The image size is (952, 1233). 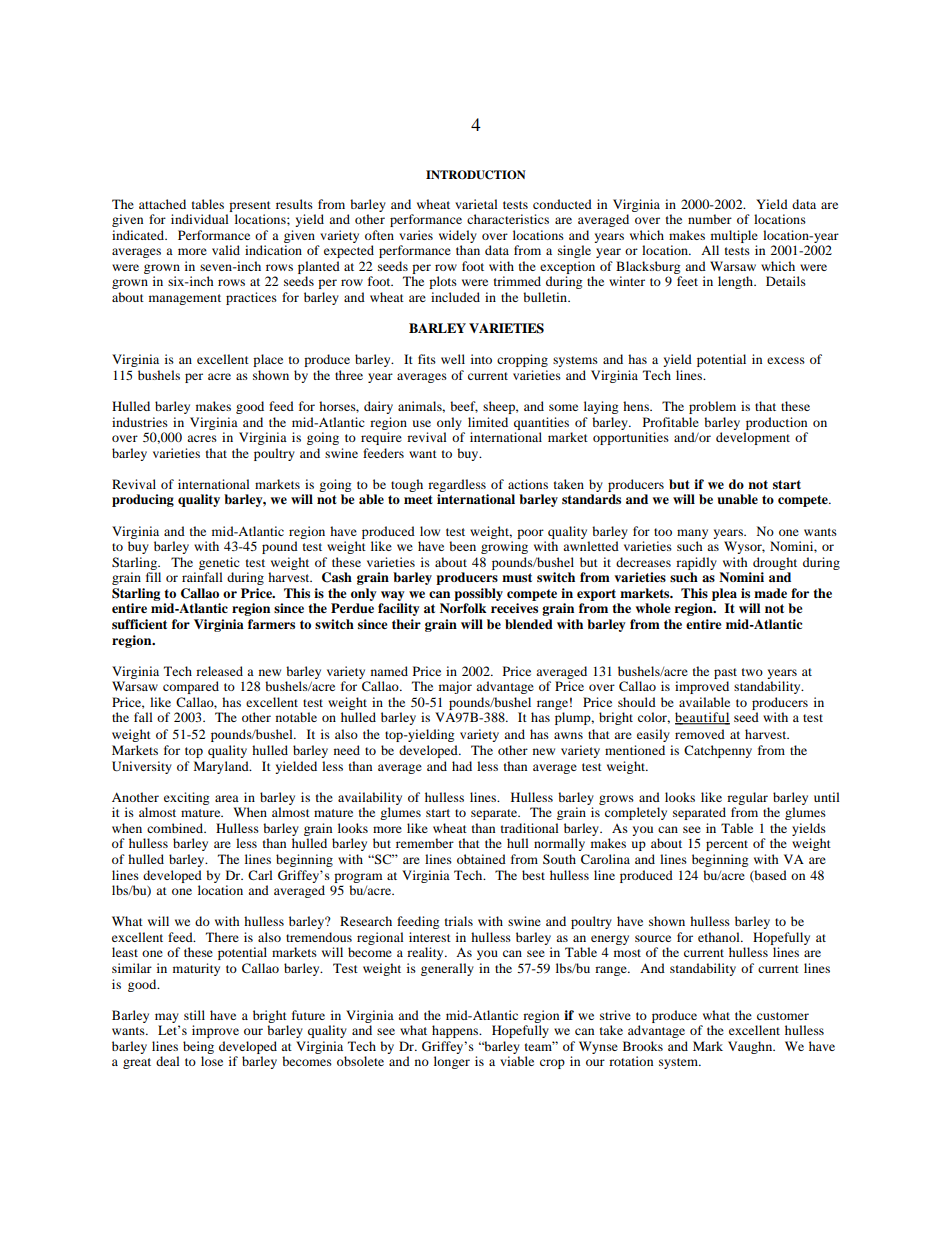 I want to click on had, so click(x=462, y=766).
